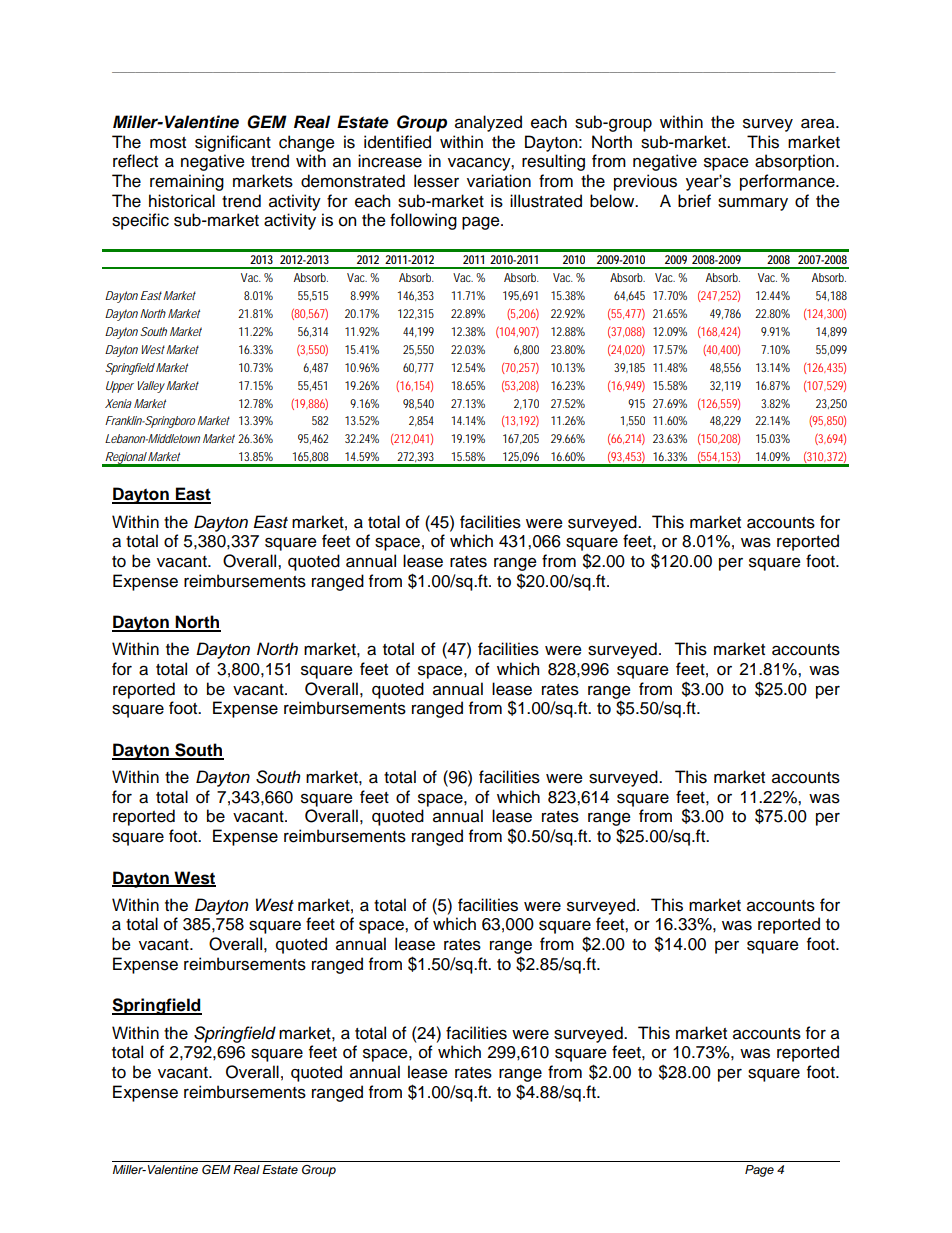  What do you see at coordinates (819, 123) in the screenshot?
I see `area` at bounding box center [819, 123].
